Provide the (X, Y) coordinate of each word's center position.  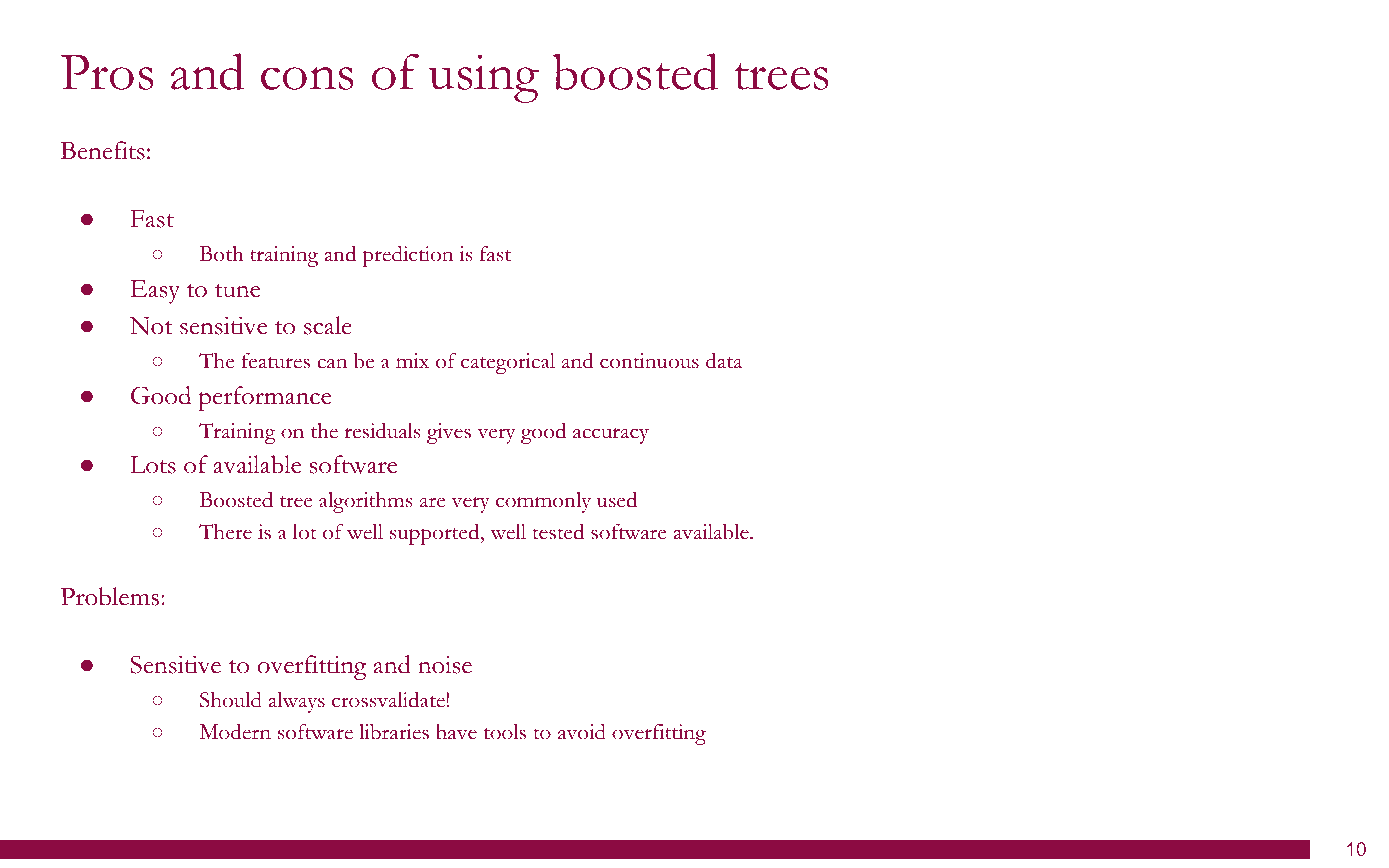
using (484, 78)
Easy (155, 292)
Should (231, 700)
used (617, 500)
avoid (582, 732)
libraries (394, 732)
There (225, 532)
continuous (649, 361)
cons (307, 78)
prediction (407, 256)
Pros (107, 72)
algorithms (365, 502)
